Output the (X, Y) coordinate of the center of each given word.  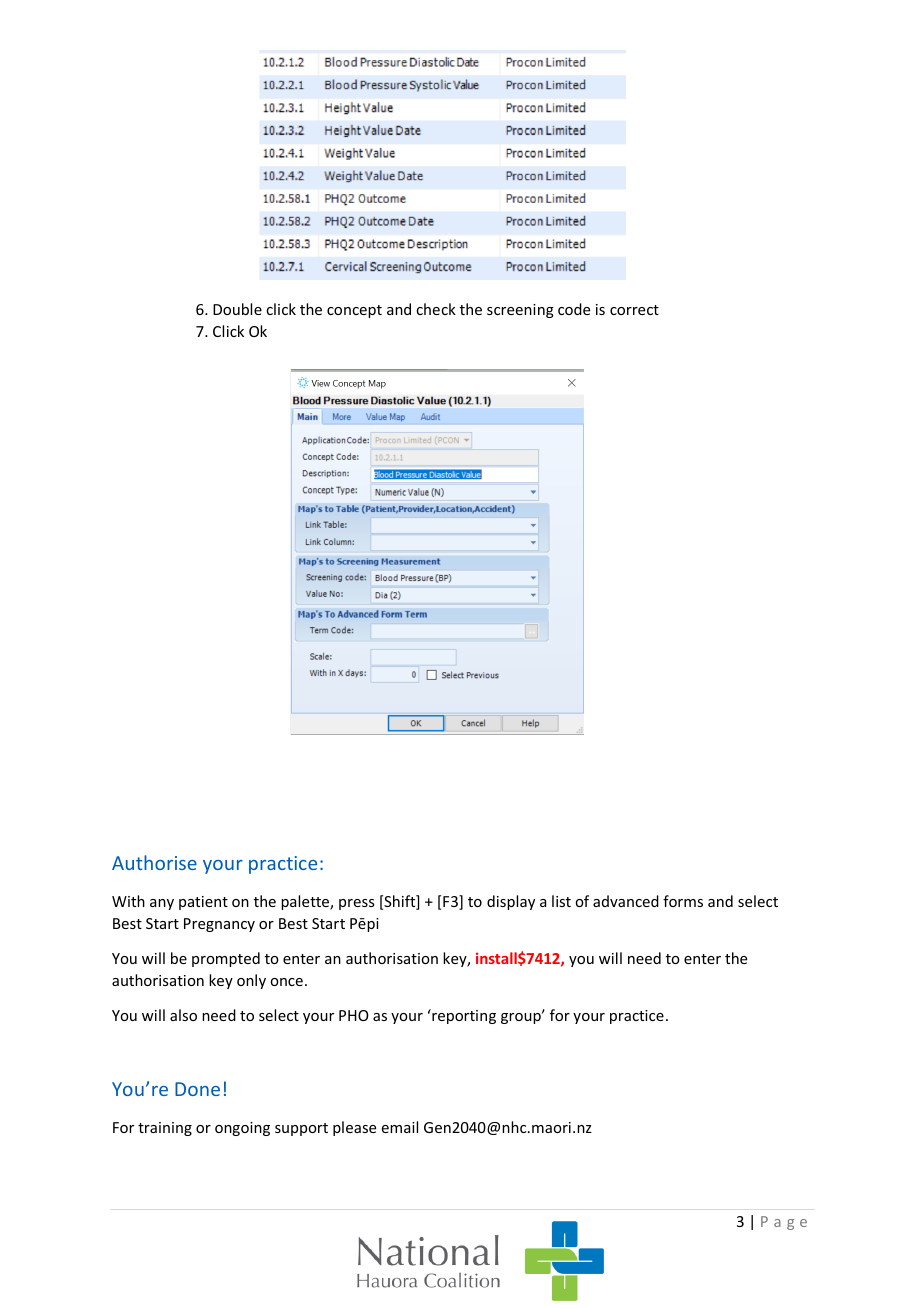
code (574, 309)
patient (203, 903)
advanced (626, 901)
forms (683, 901)
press (356, 904)
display (511, 902)
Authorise (154, 862)
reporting (463, 1016)
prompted (226, 959)
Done (197, 1089)
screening (520, 311)
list (561, 901)
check (436, 309)
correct (634, 310)
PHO (354, 1015)
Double (237, 309)
